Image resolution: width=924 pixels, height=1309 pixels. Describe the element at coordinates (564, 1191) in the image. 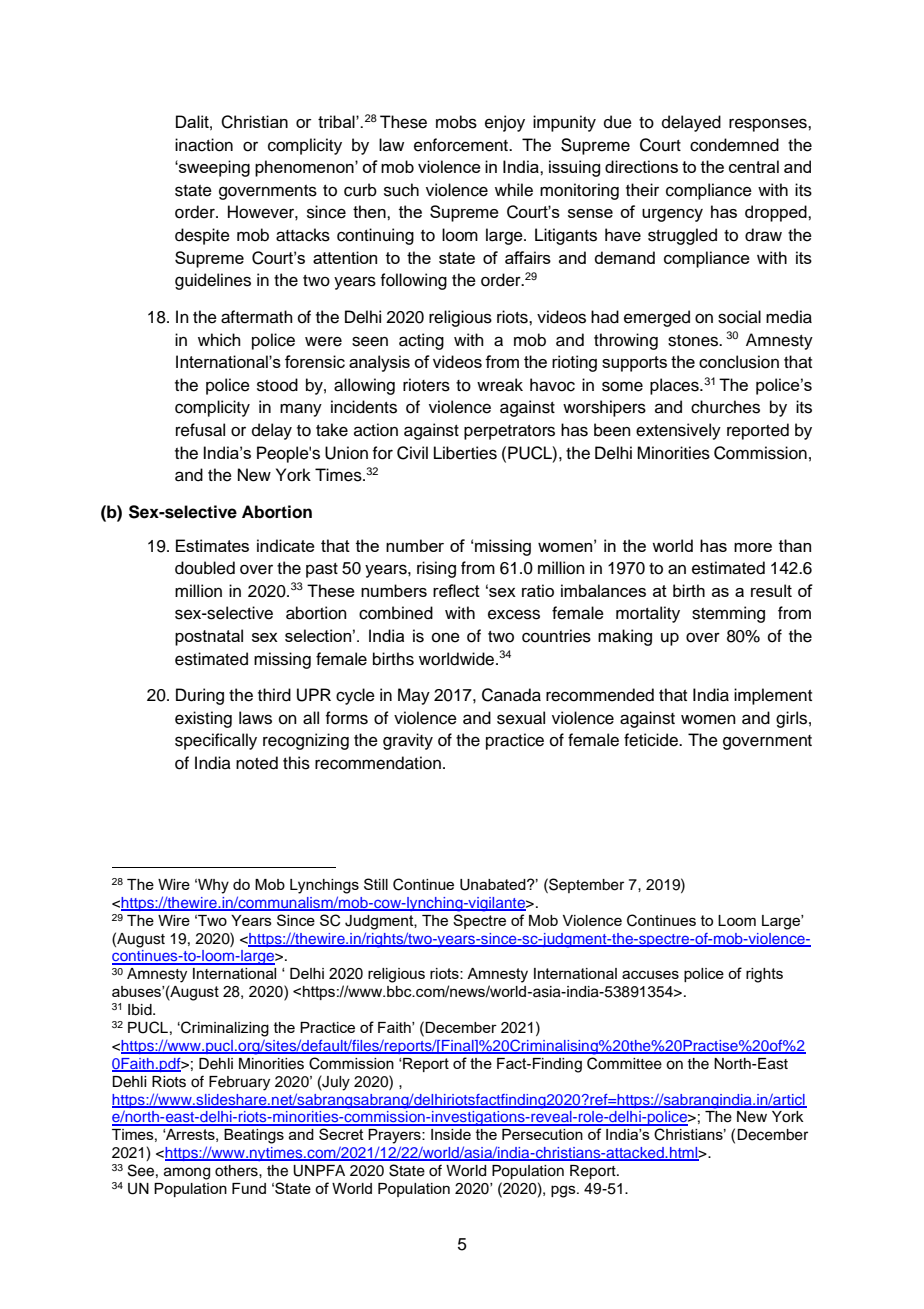

I see `pgs` at that location.
